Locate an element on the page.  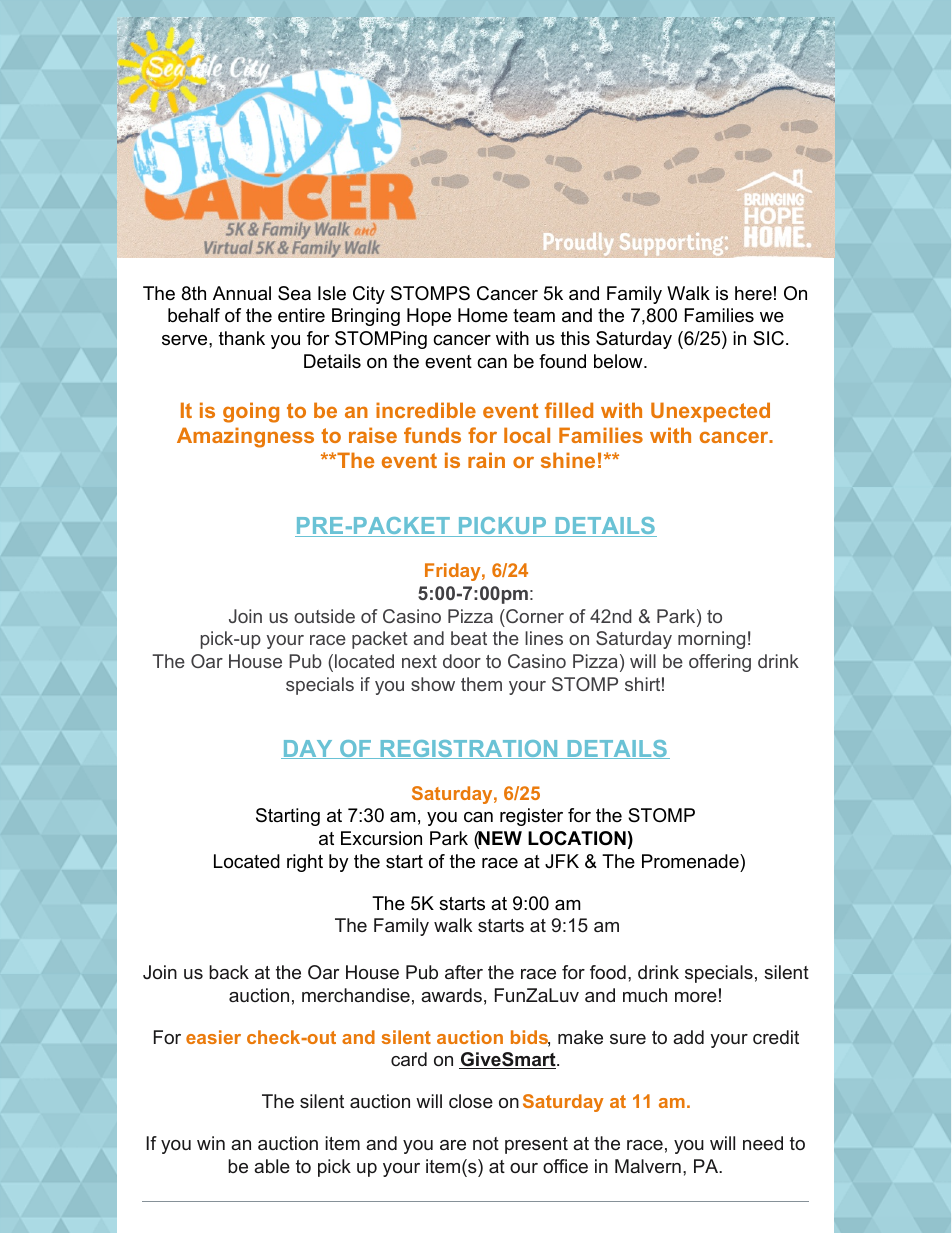
Home is located at coordinates (483, 315).
